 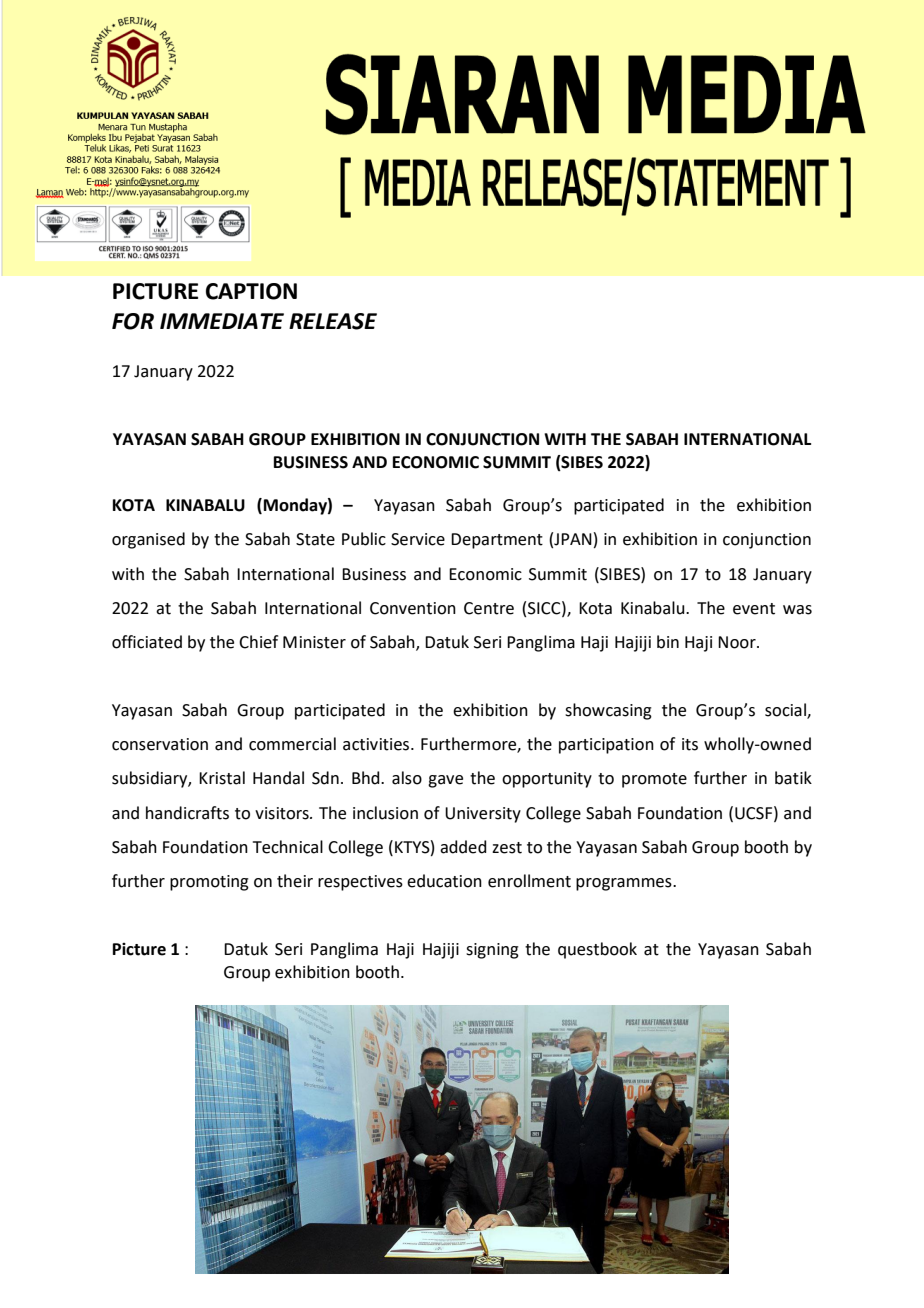 I want to click on signing, so click(x=492, y=951).
